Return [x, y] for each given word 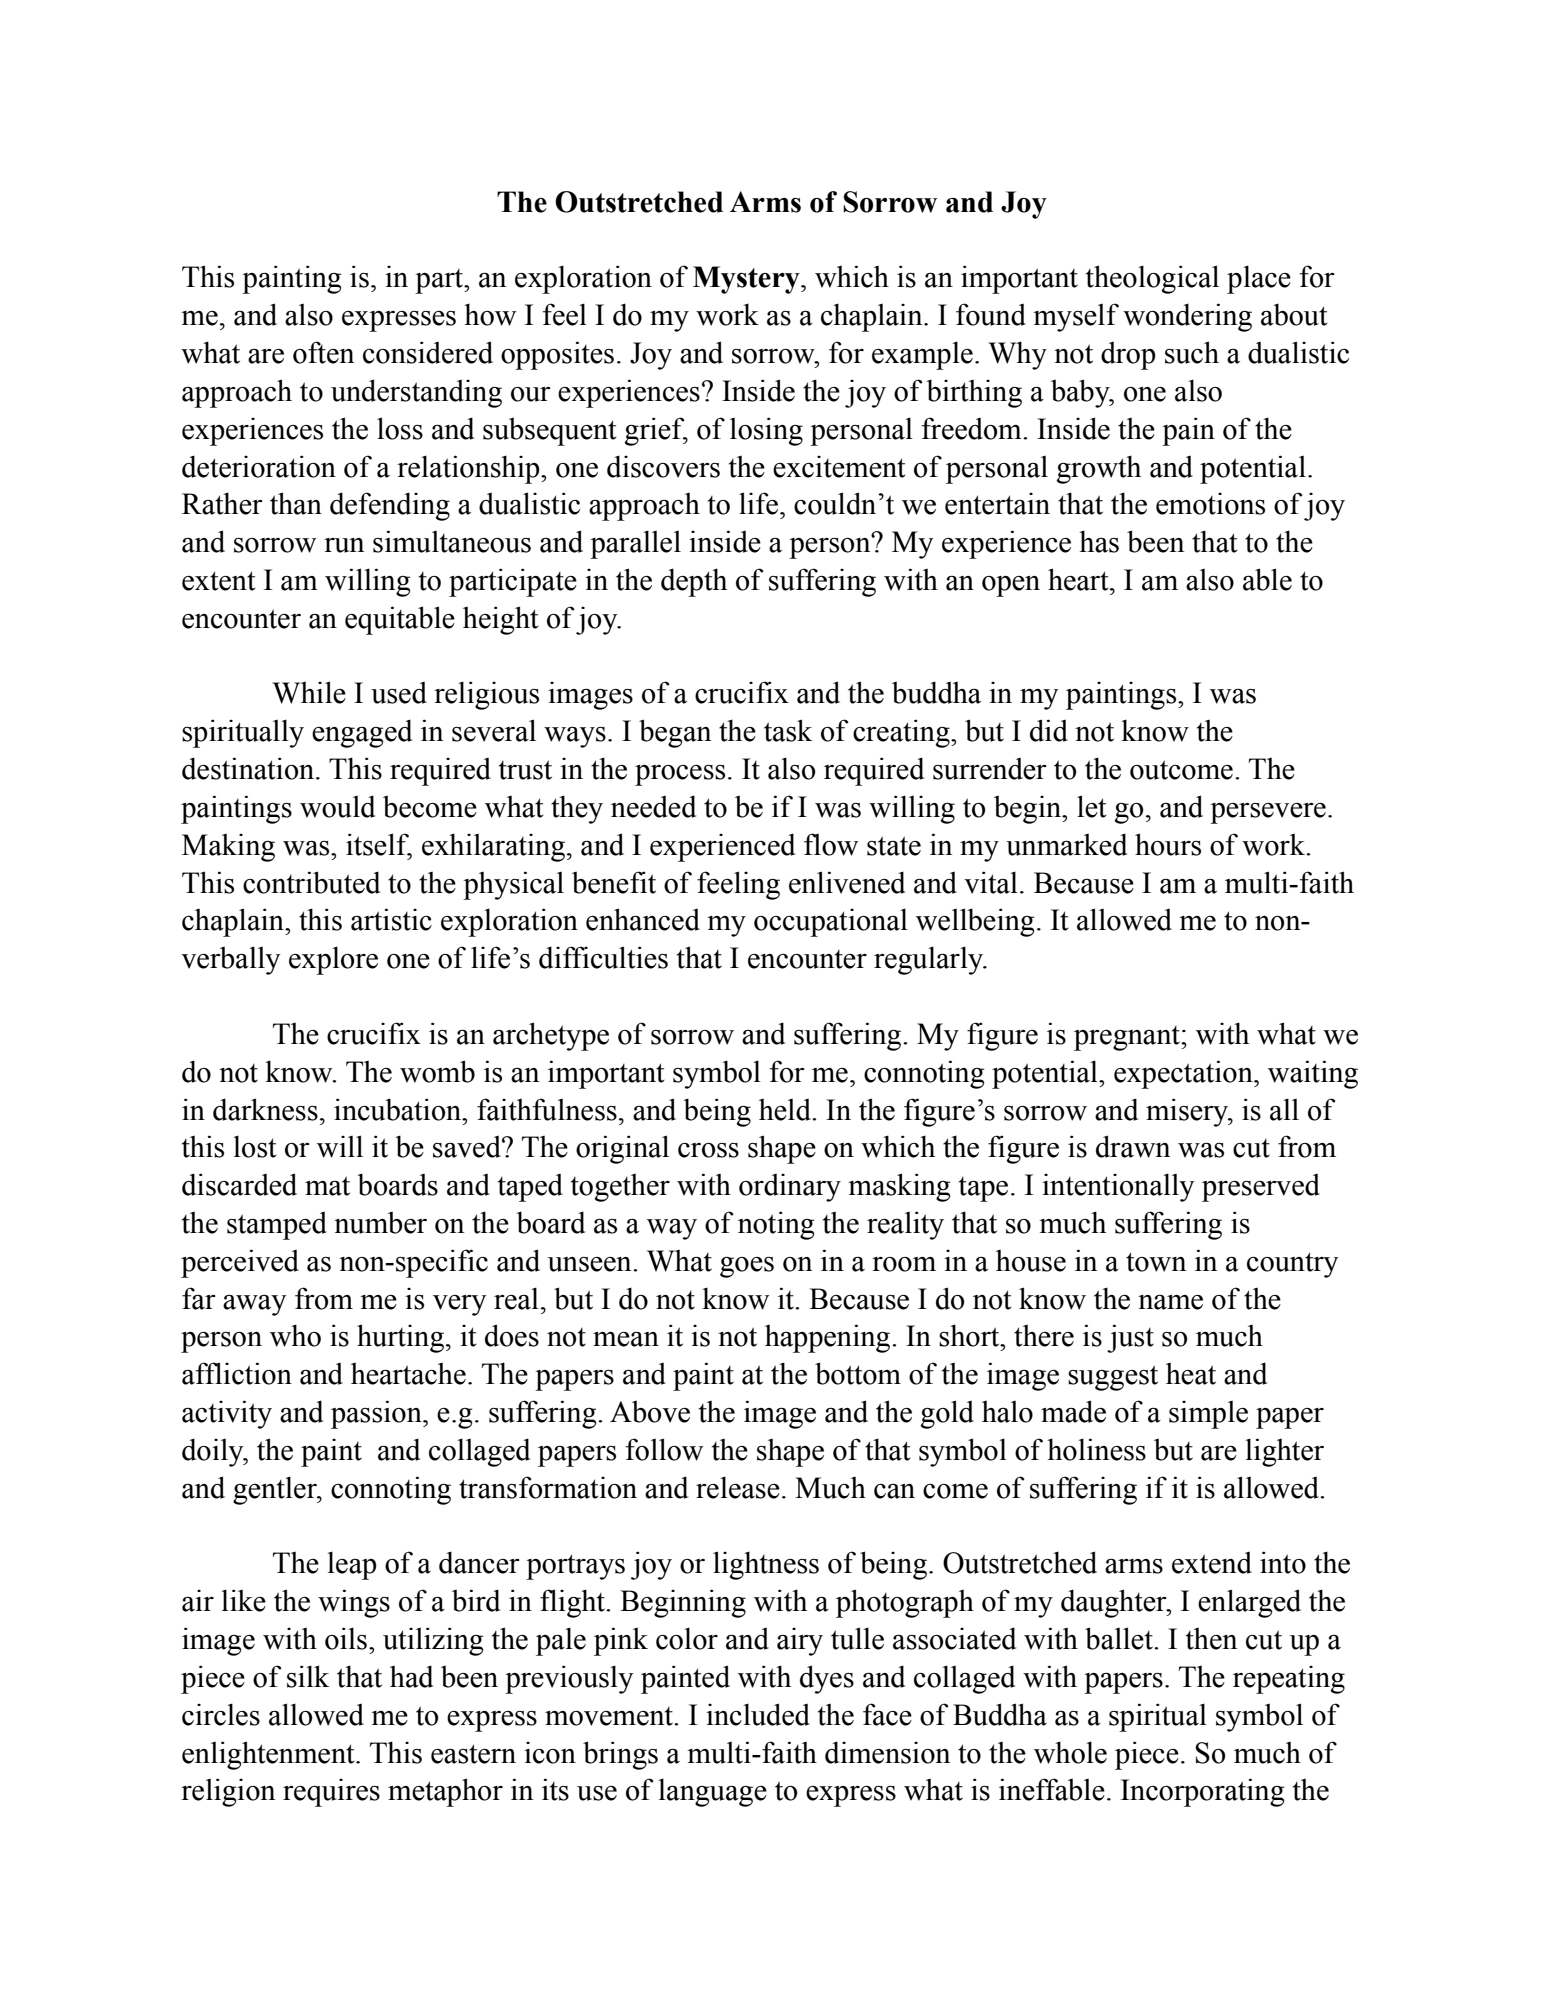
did [1049, 730]
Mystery [747, 280]
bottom [858, 1373]
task [788, 730]
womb [437, 1071]
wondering [1187, 317]
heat [1191, 1374]
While [309, 692]
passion [377, 1414]
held [786, 1110]
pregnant [1128, 1038]
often [323, 352]
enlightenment [269, 1755]
